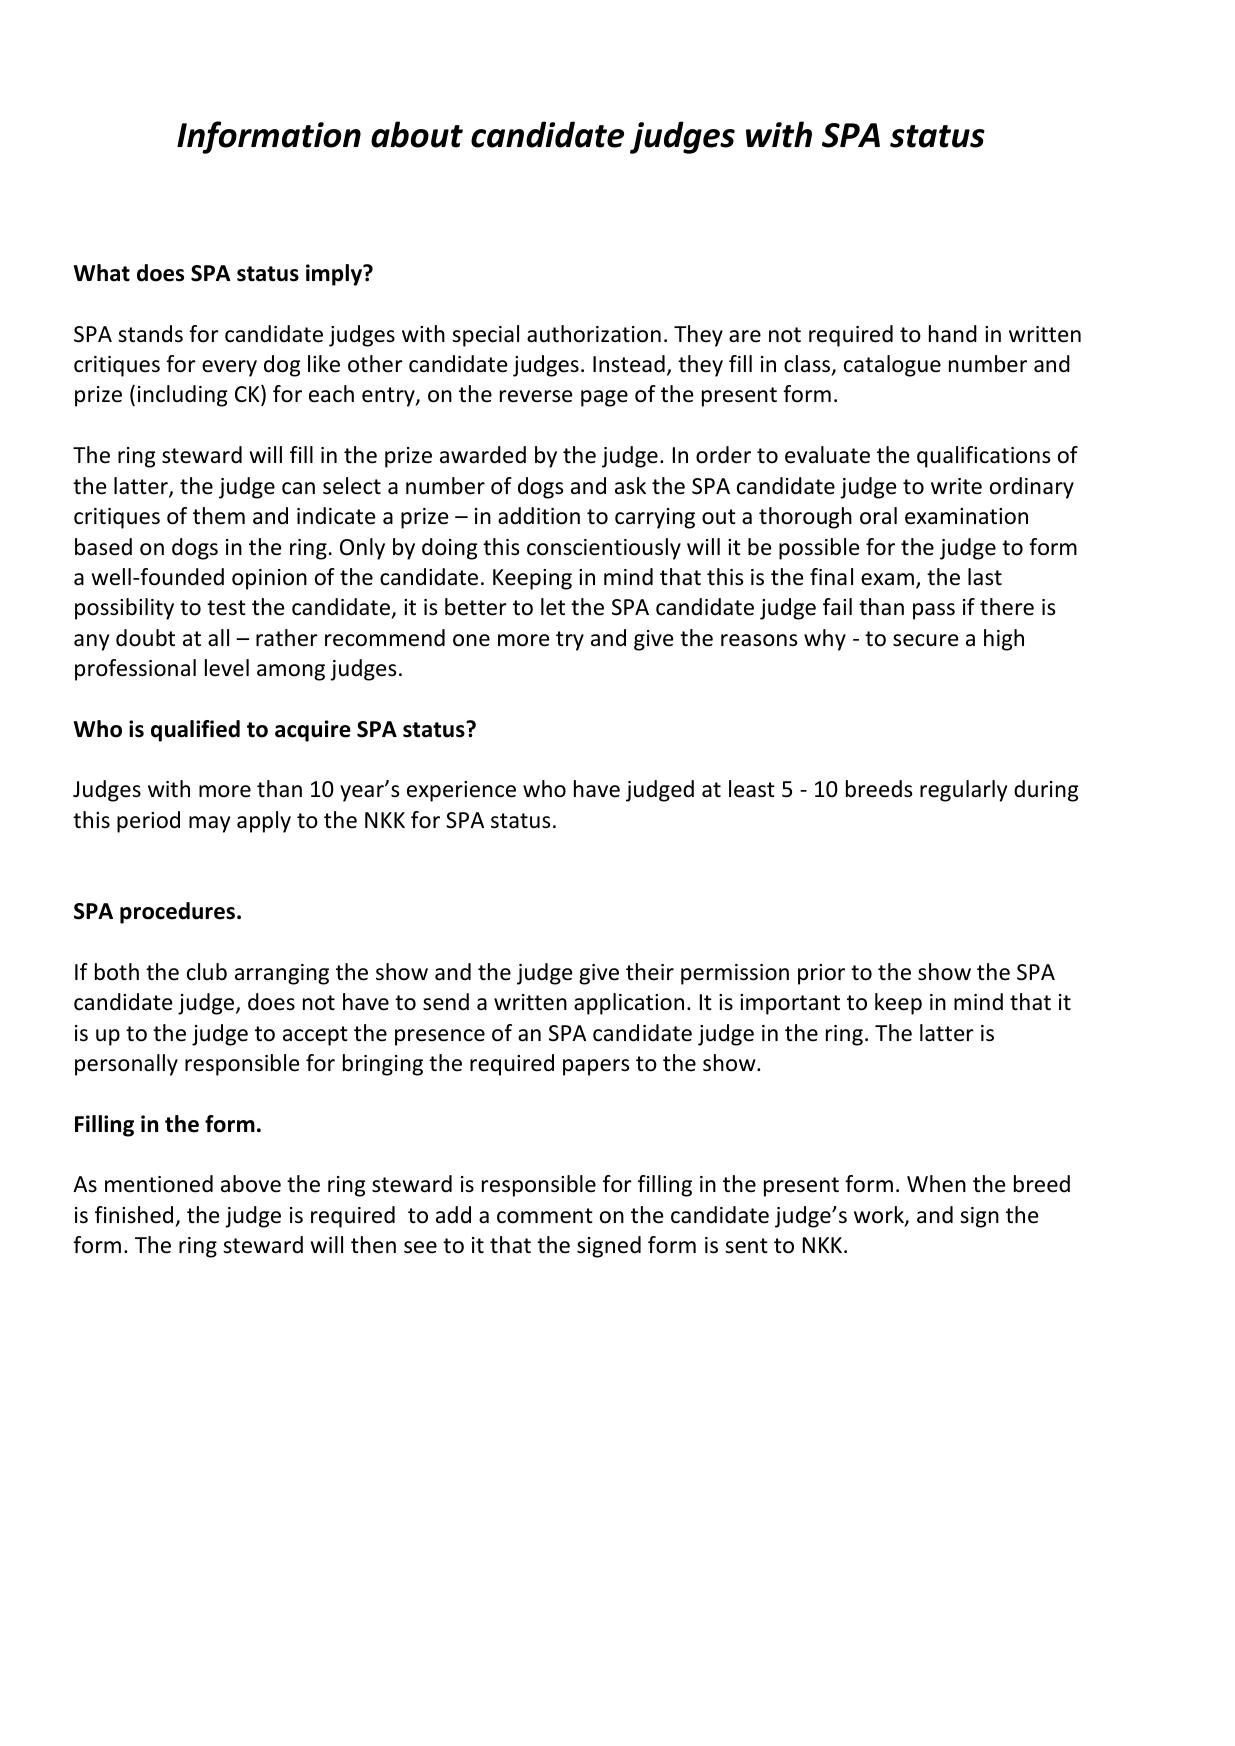  I want to click on level, so click(227, 668).
